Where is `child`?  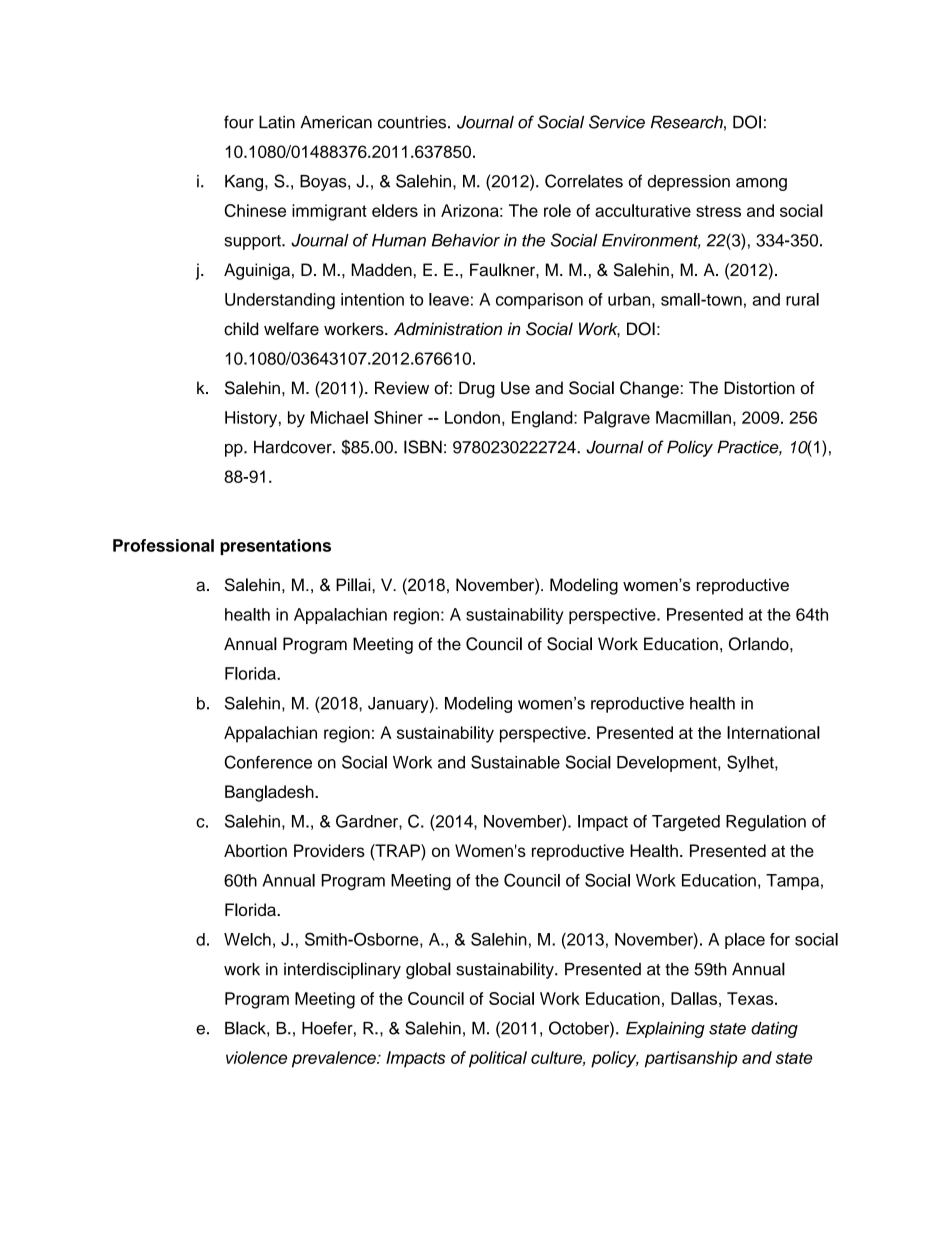 child is located at coordinates (241, 329).
